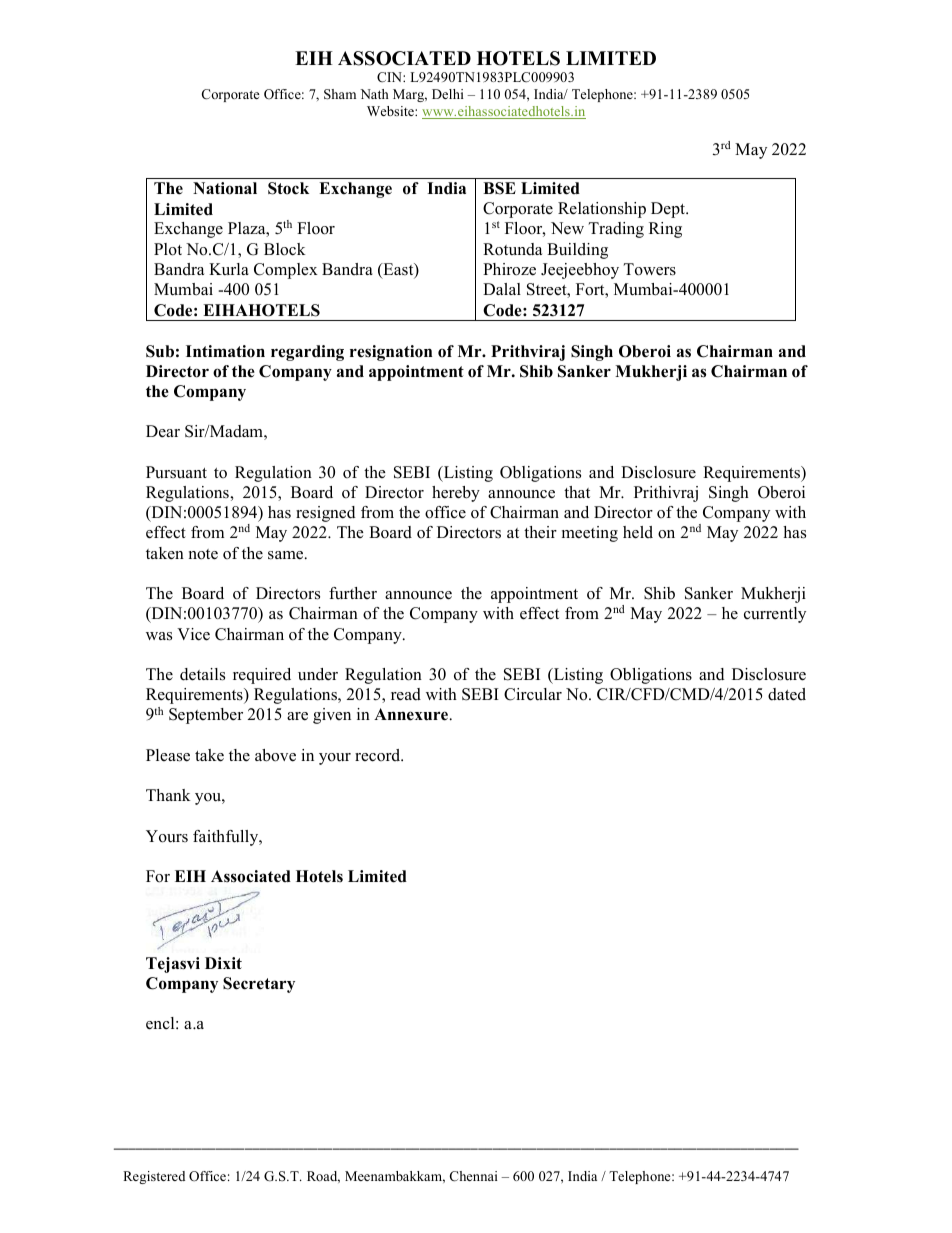 The image size is (952, 1233). Describe the element at coordinates (154, 1177) in the page. I see `Registered` at that location.
